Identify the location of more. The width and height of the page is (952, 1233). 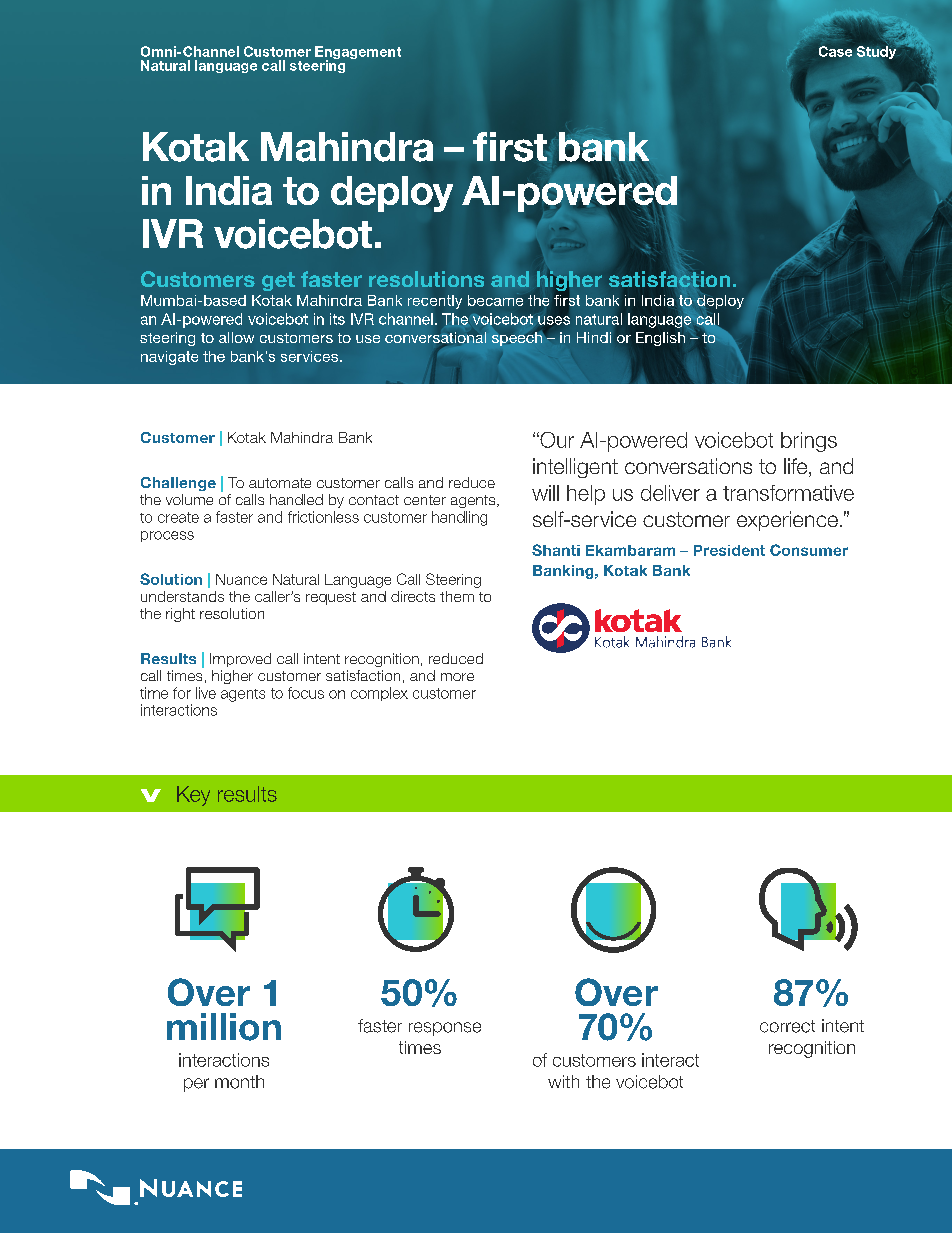
(457, 677).
